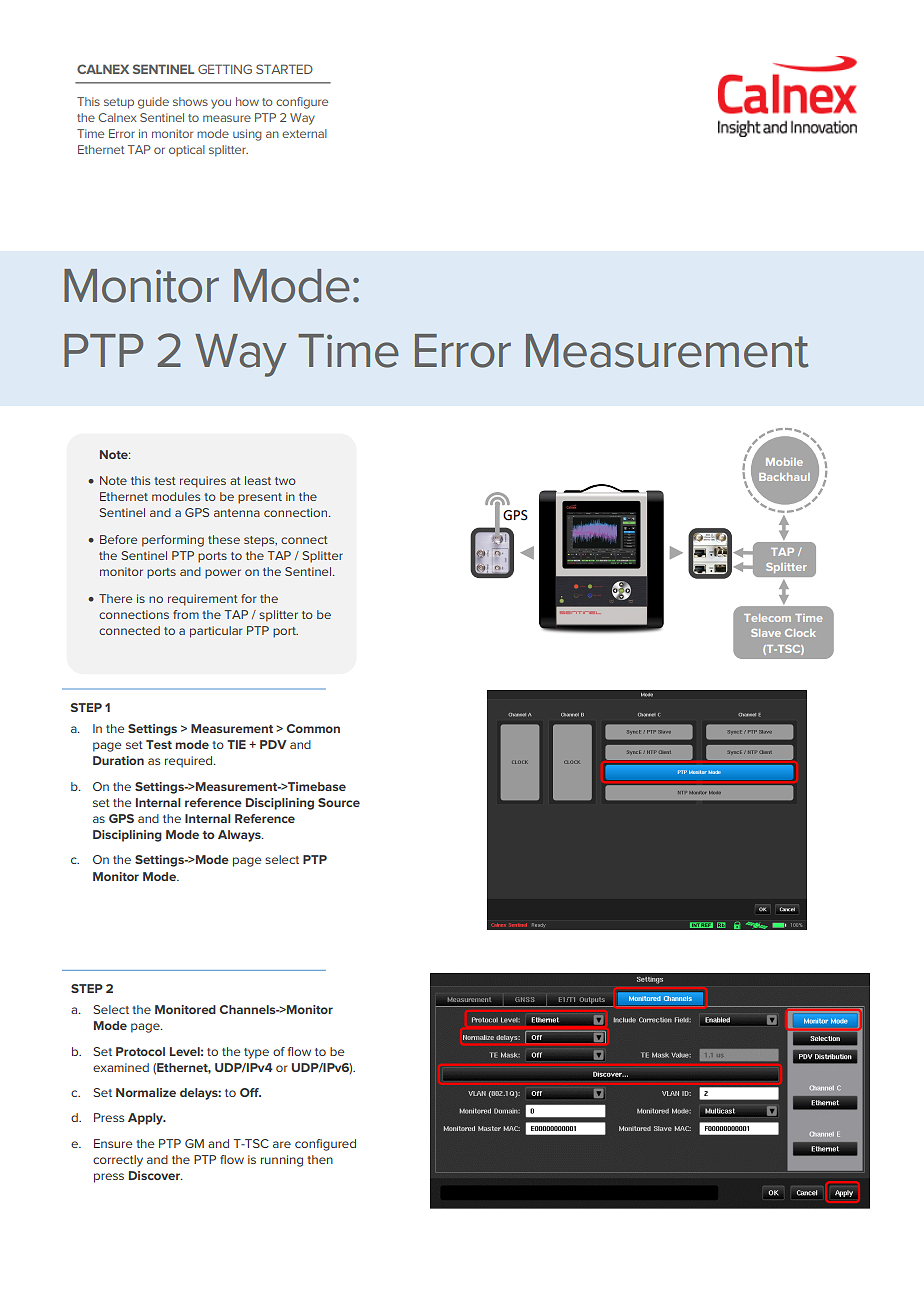 This document has height=1308, width=924. I want to click on Backhaul, so click(784, 477).
